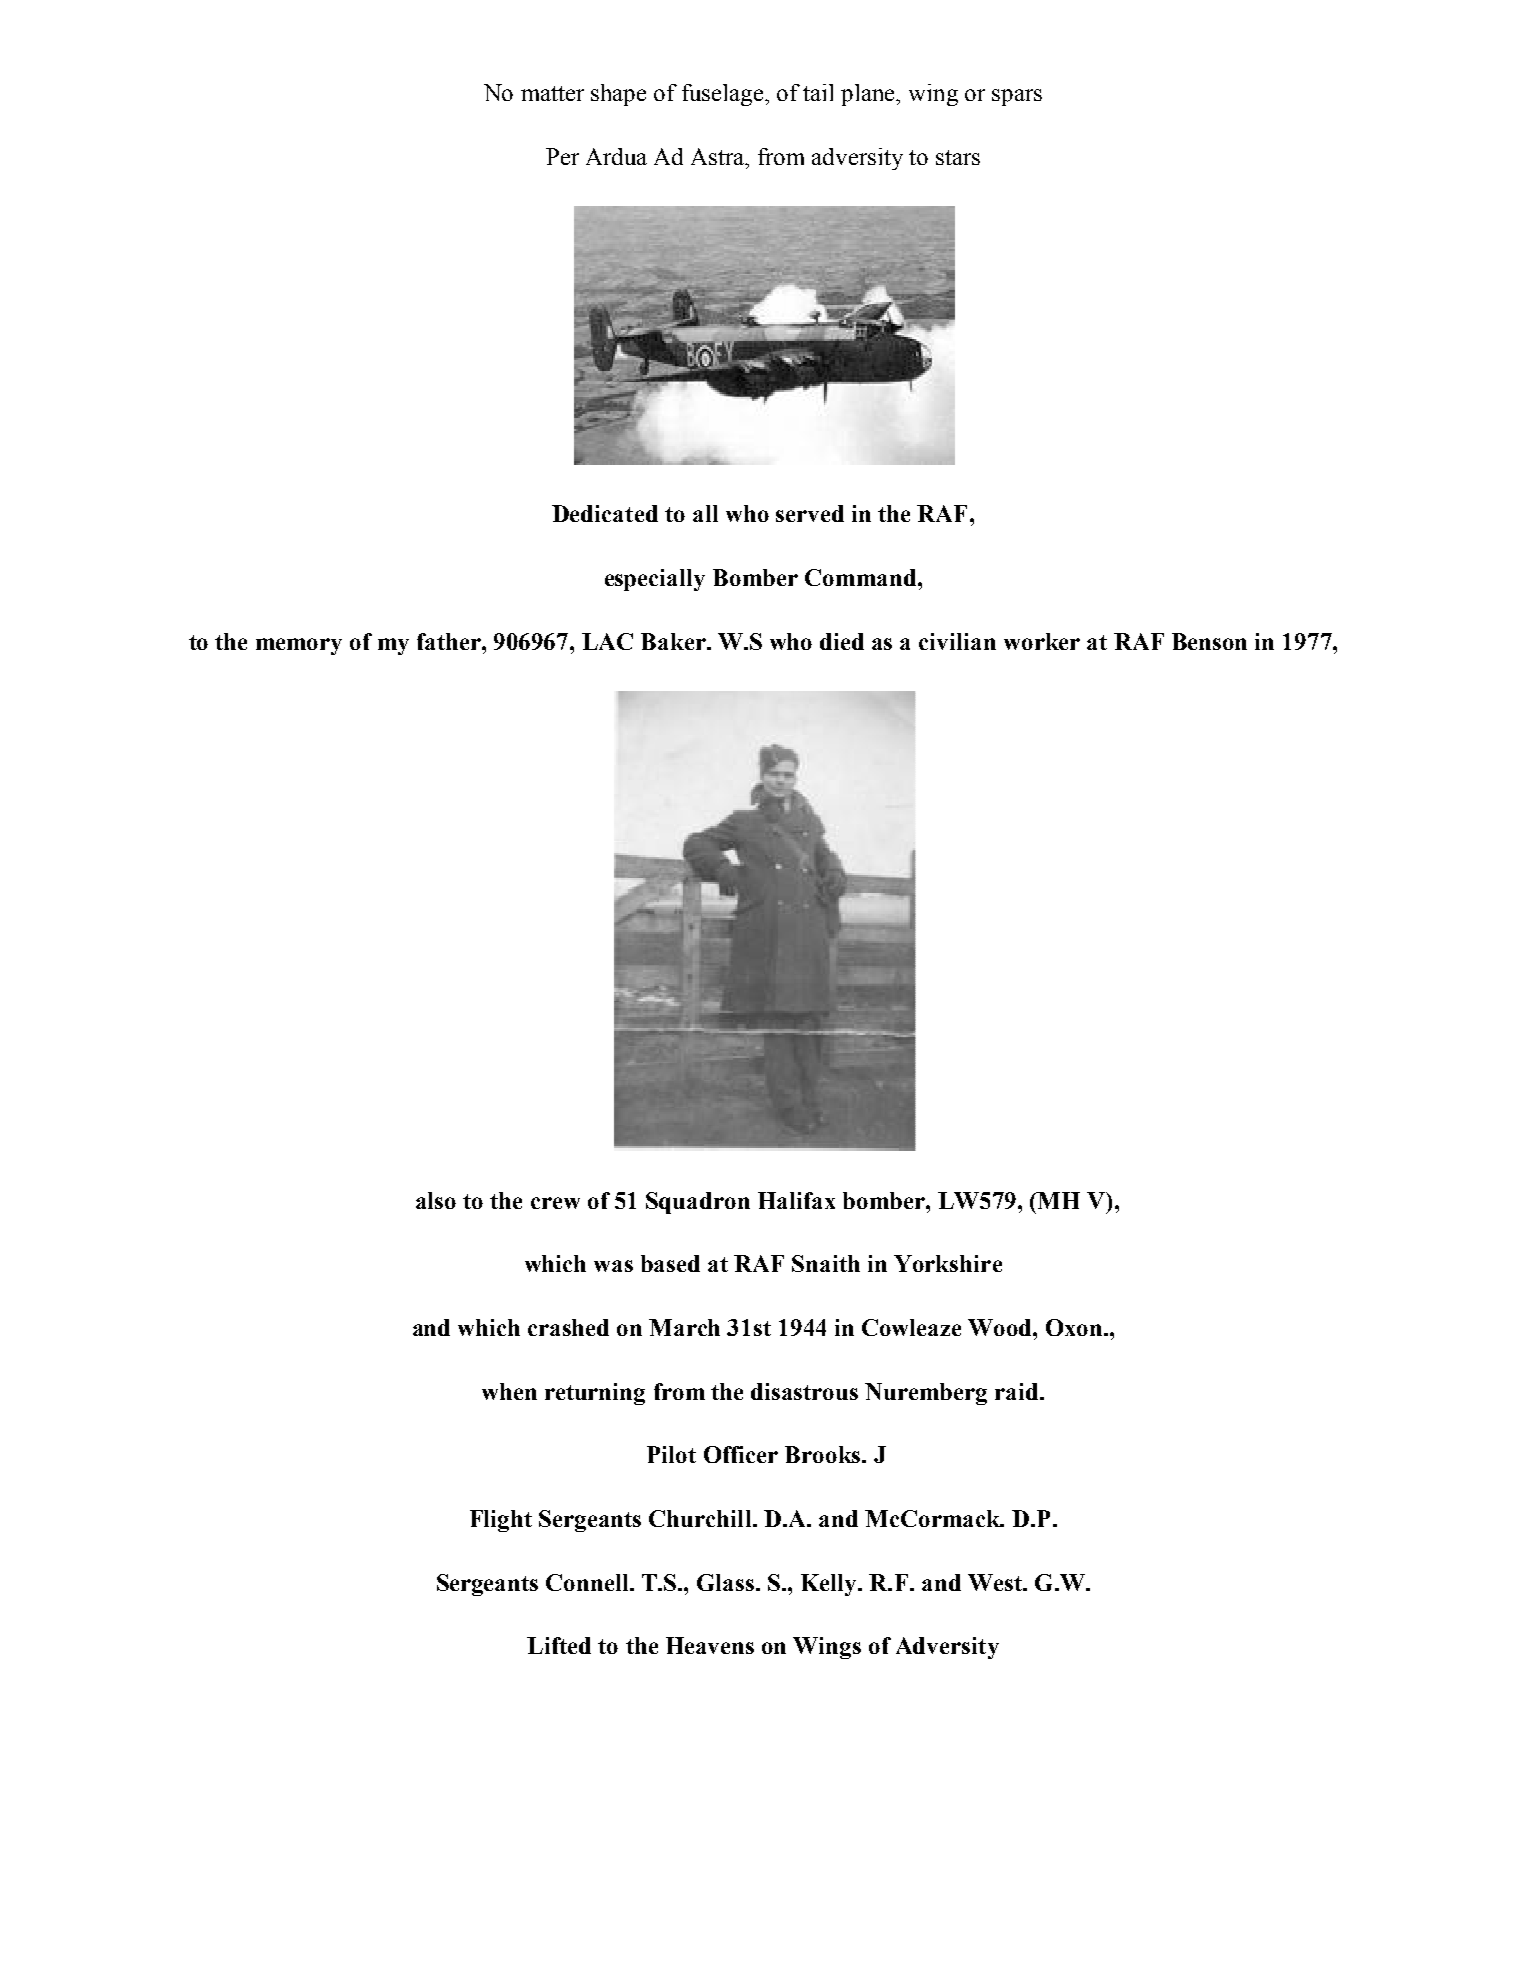 This screenshot has height=1977, width=1527. I want to click on Glass, so click(725, 1582).
